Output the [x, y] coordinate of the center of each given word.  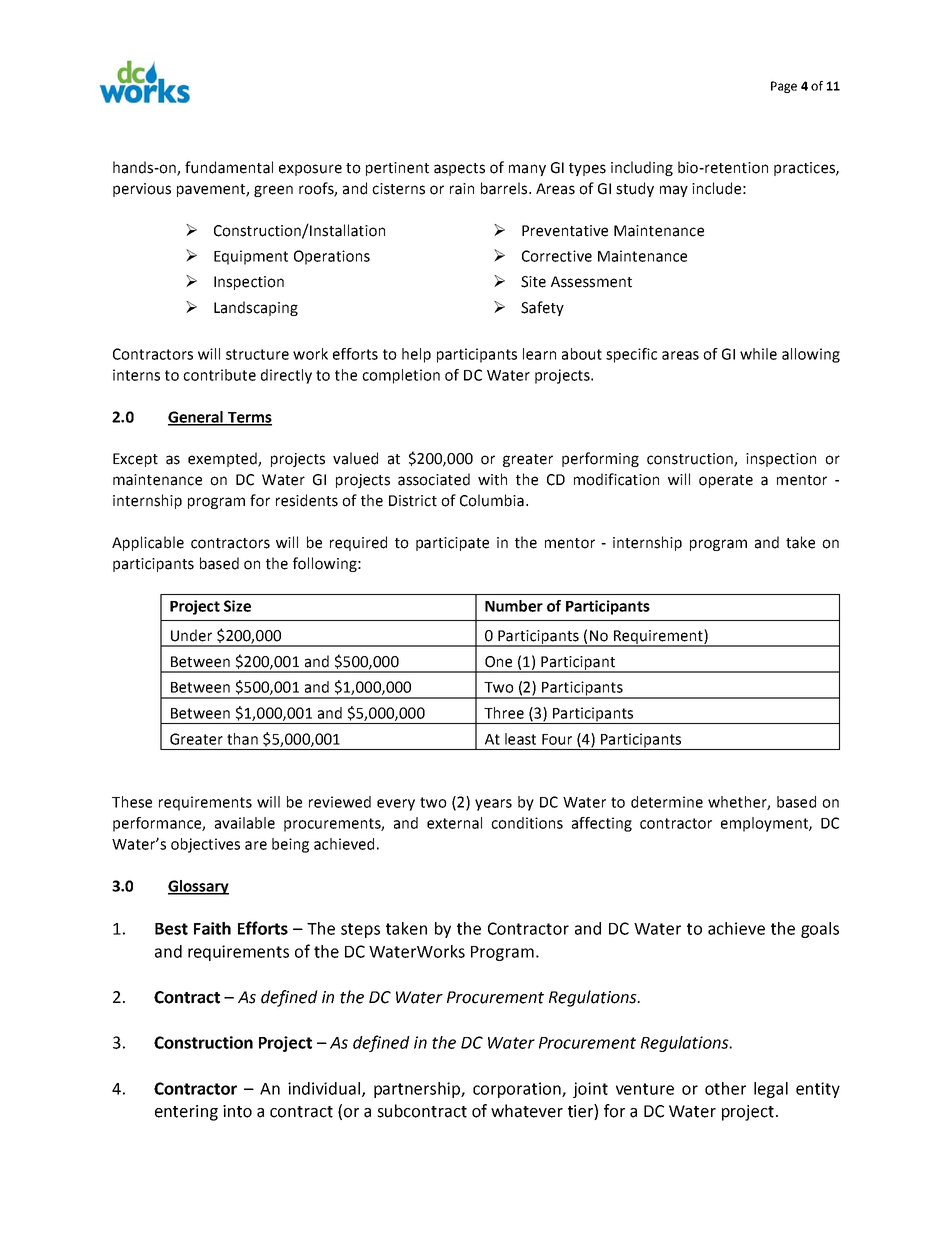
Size [237, 606]
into [237, 1111]
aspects [459, 169]
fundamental [229, 167]
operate [726, 481]
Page [784, 87]
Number [514, 606]
